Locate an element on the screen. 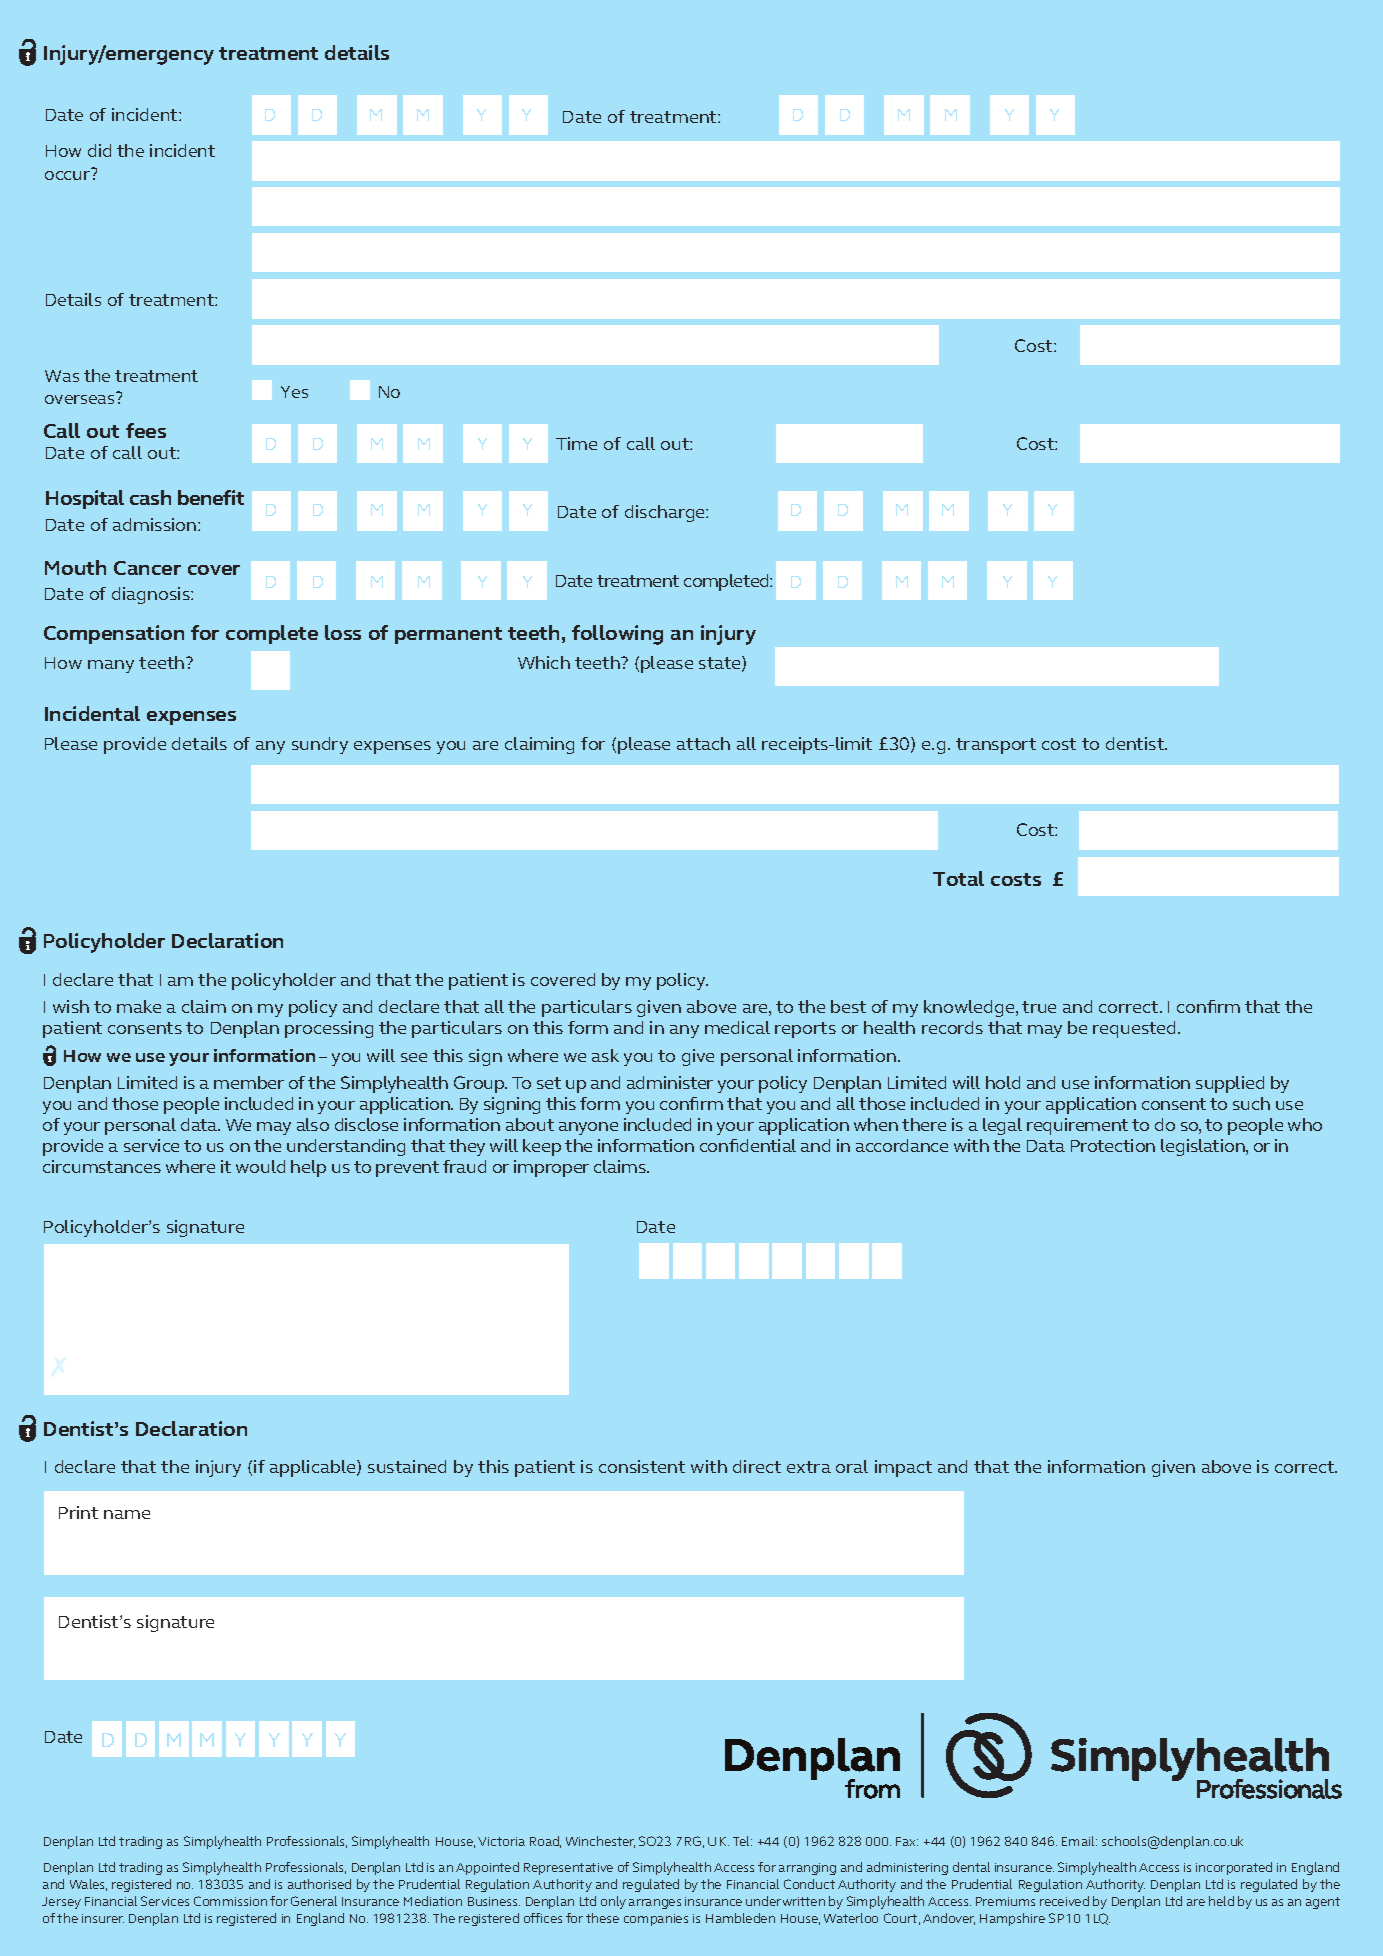 The image size is (1383, 1956). requested is located at coordinates (1134, 1029).
